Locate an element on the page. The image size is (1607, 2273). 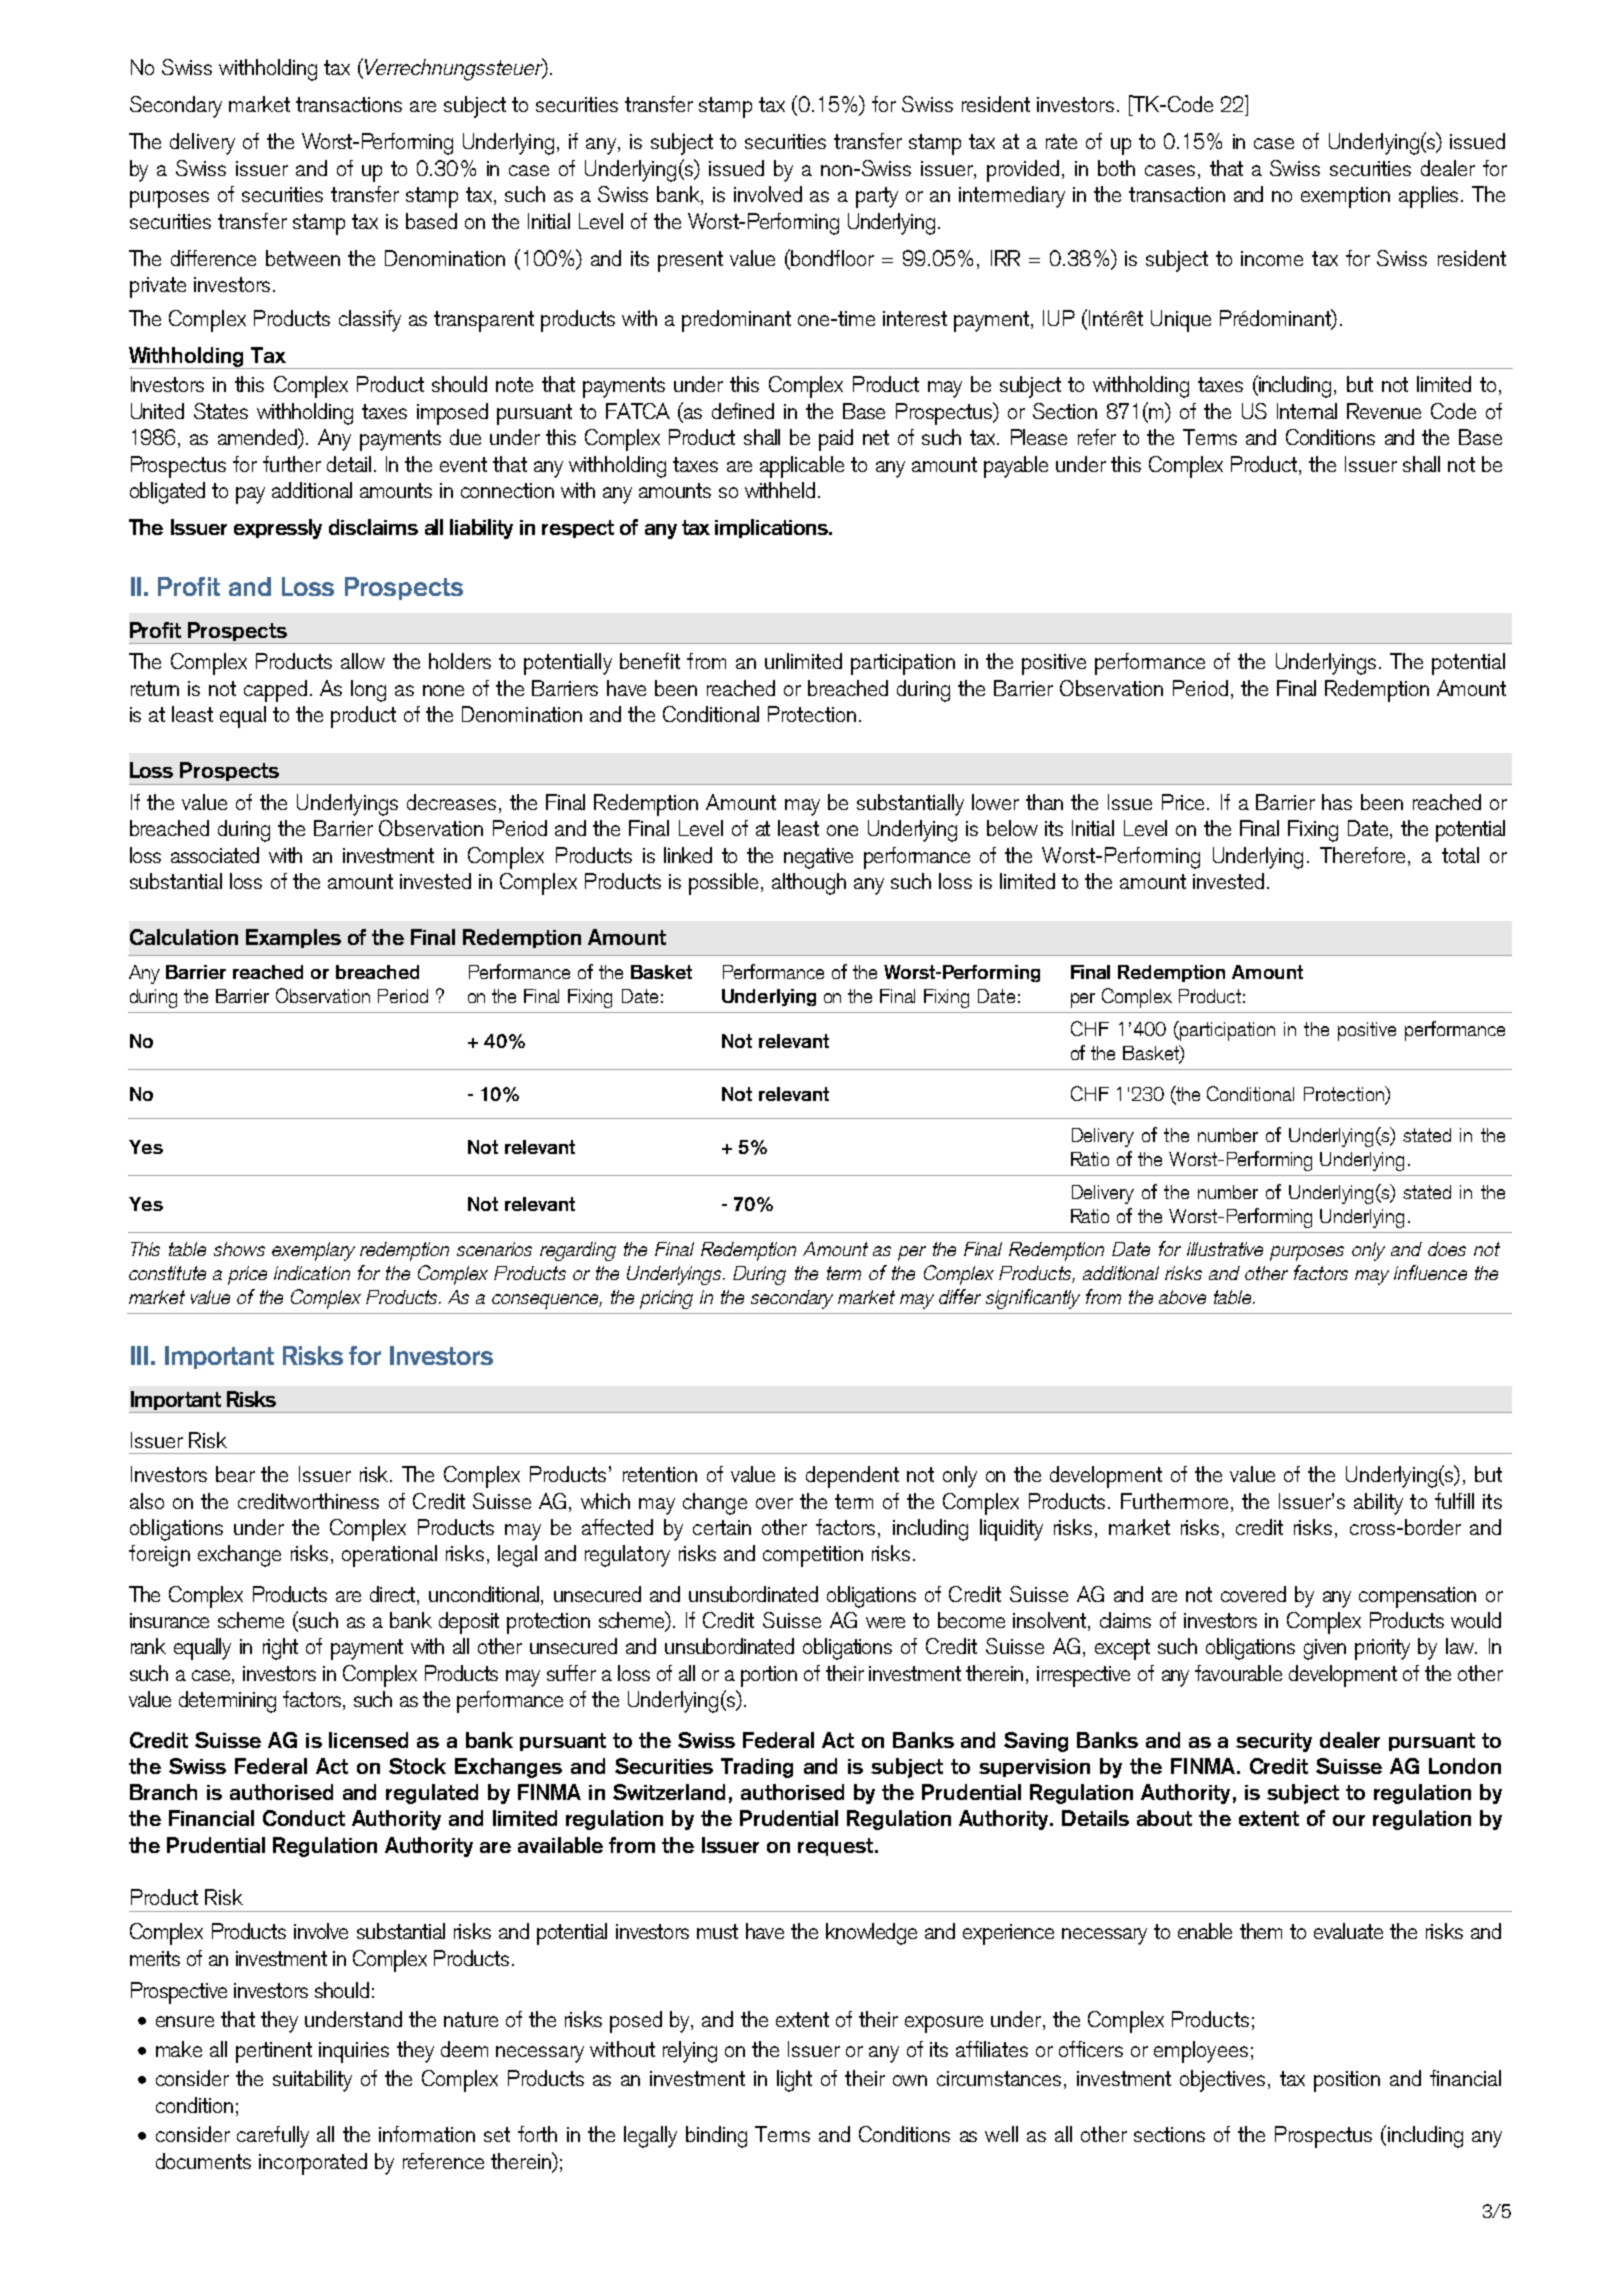
benefit is located at coordinates (650, 661).
